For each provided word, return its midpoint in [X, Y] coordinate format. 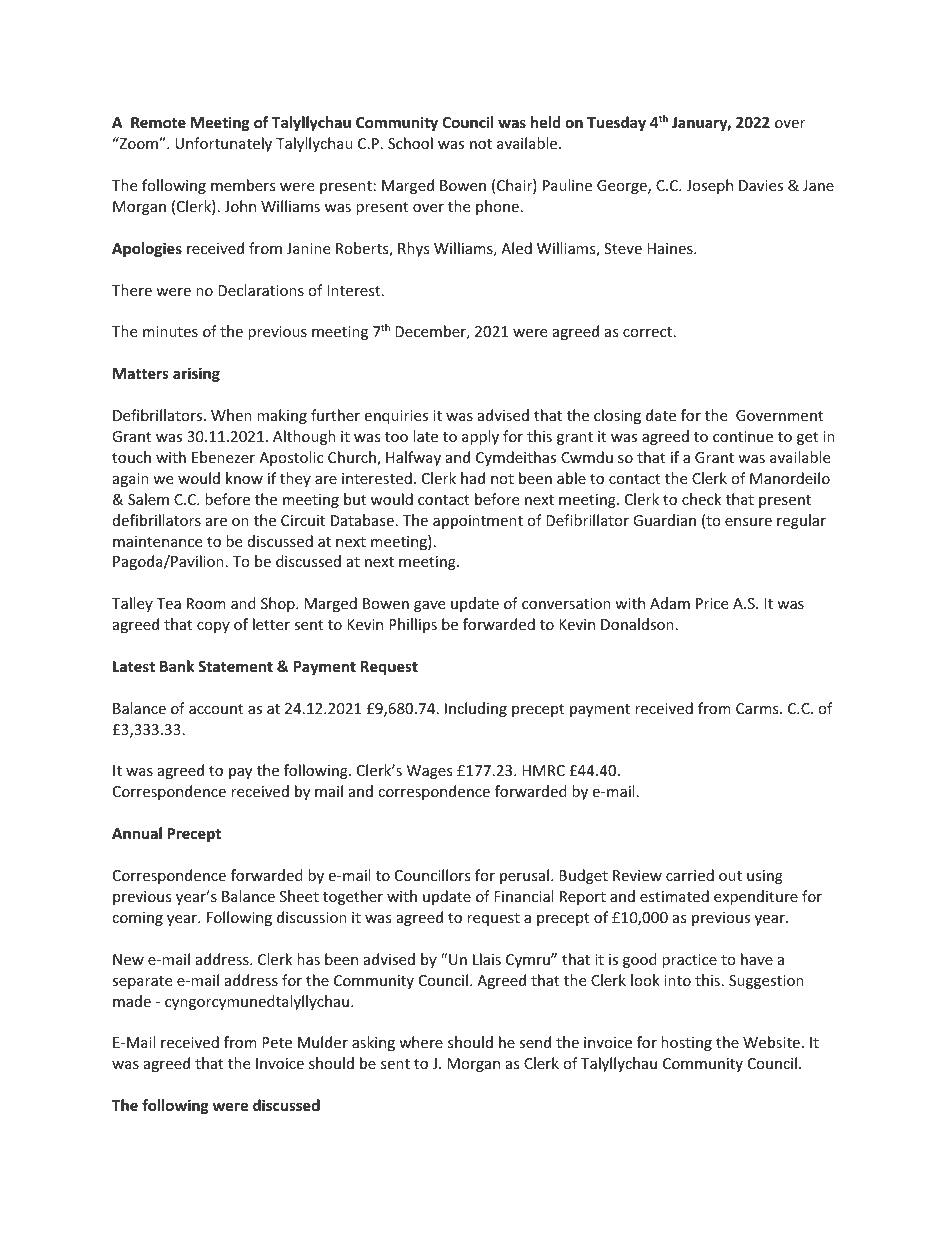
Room [206, 603]
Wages [430, 772]
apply [480, 437]
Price [712, 603]
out [730, 876]
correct [649, 332]
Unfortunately [223, 144]
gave [429, 606]
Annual [137, 833]
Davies [761, 185]
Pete [277, 1042]
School [410, 143]
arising [196, 374]
